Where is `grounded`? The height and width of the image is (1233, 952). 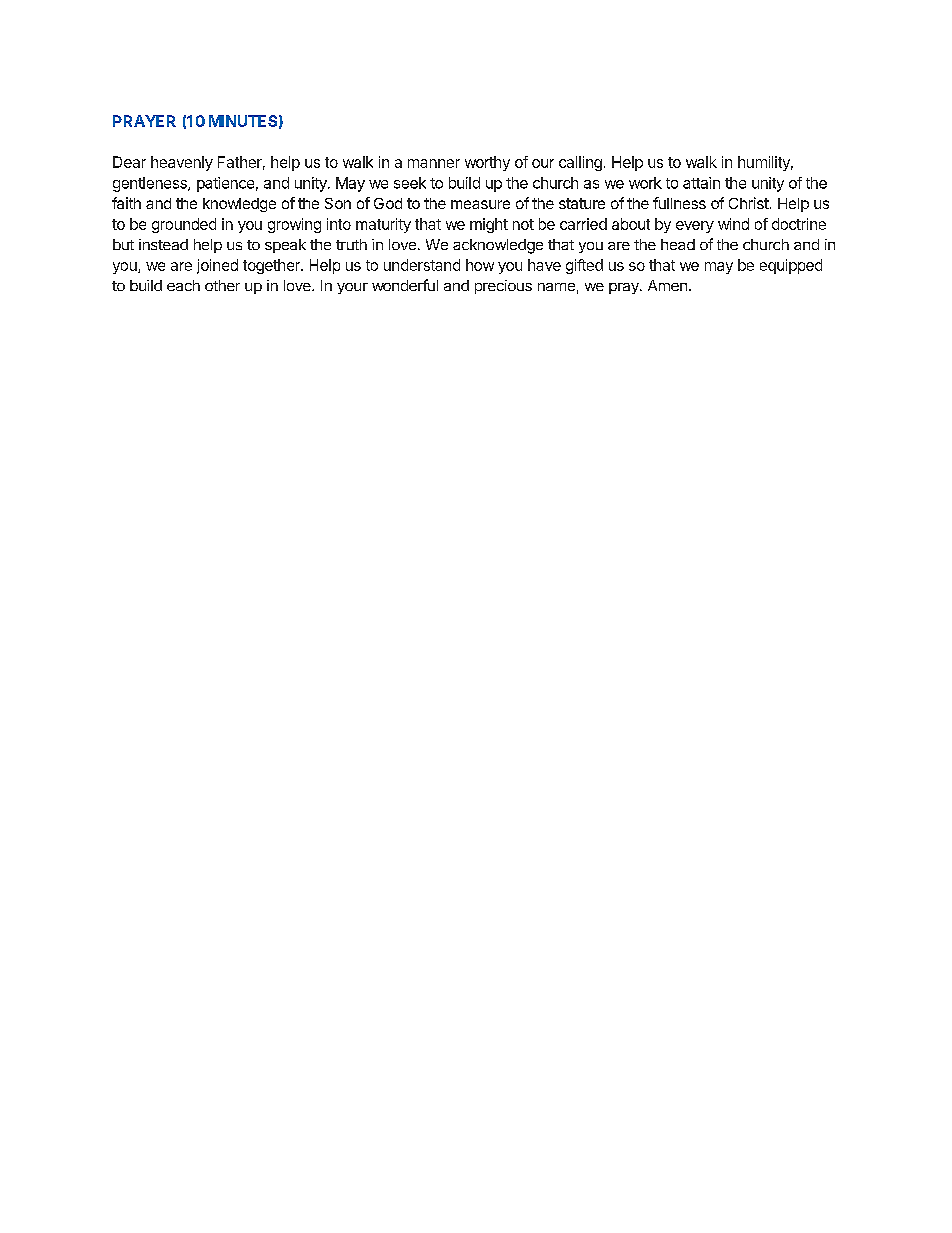 grounded is located at coordinates (184, 225).
